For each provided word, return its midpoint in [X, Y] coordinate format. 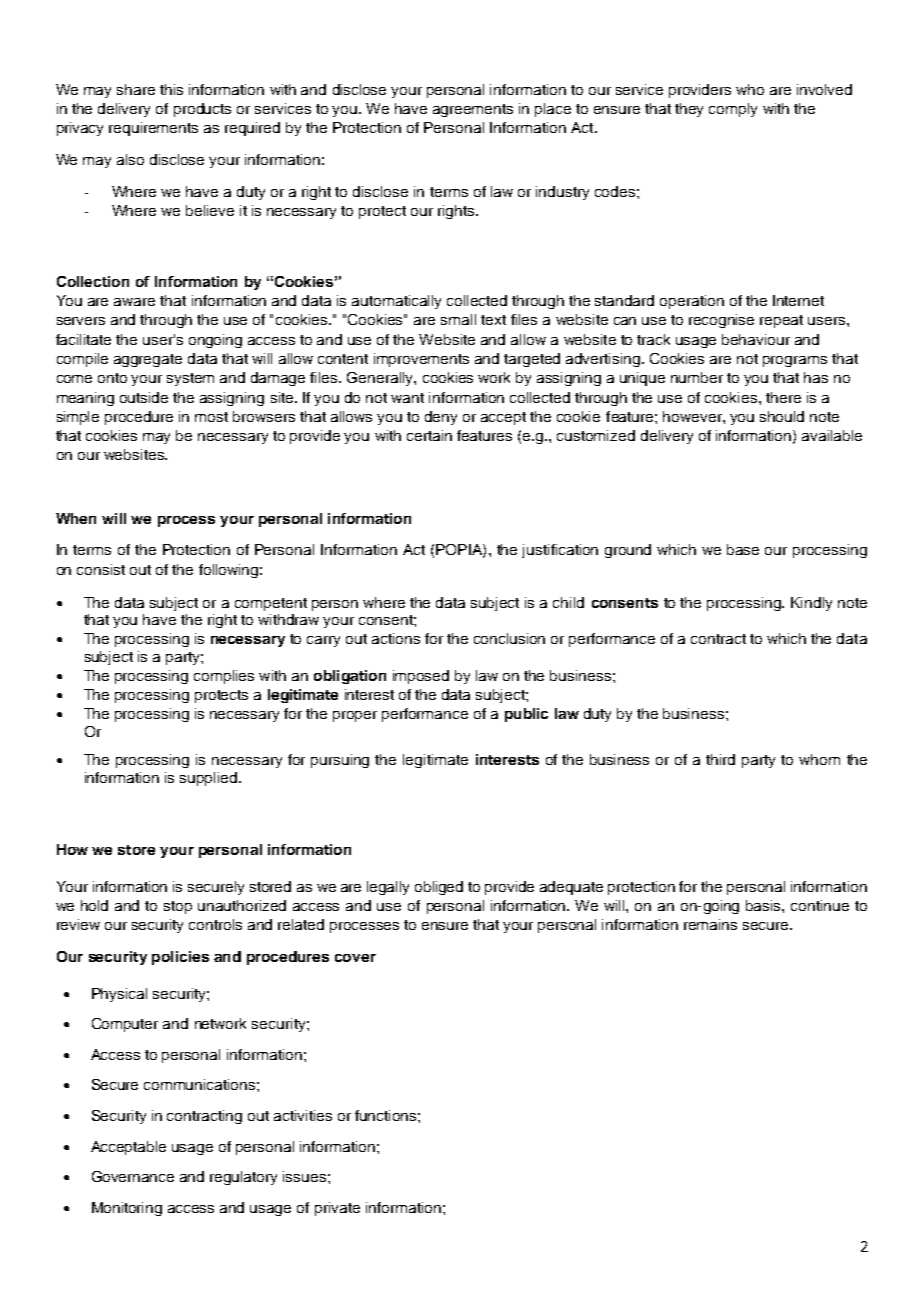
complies [224, 677]
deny [441, 418]
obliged [439, 888]
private [337, 1209]
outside [144, 397]
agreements [473, 110]
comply [733, 110]
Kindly [811, 604]
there [783, 397]
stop [178, 907]
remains [710, 924]
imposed [421, 677]
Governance [133, 1176]
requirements [153, 129]
